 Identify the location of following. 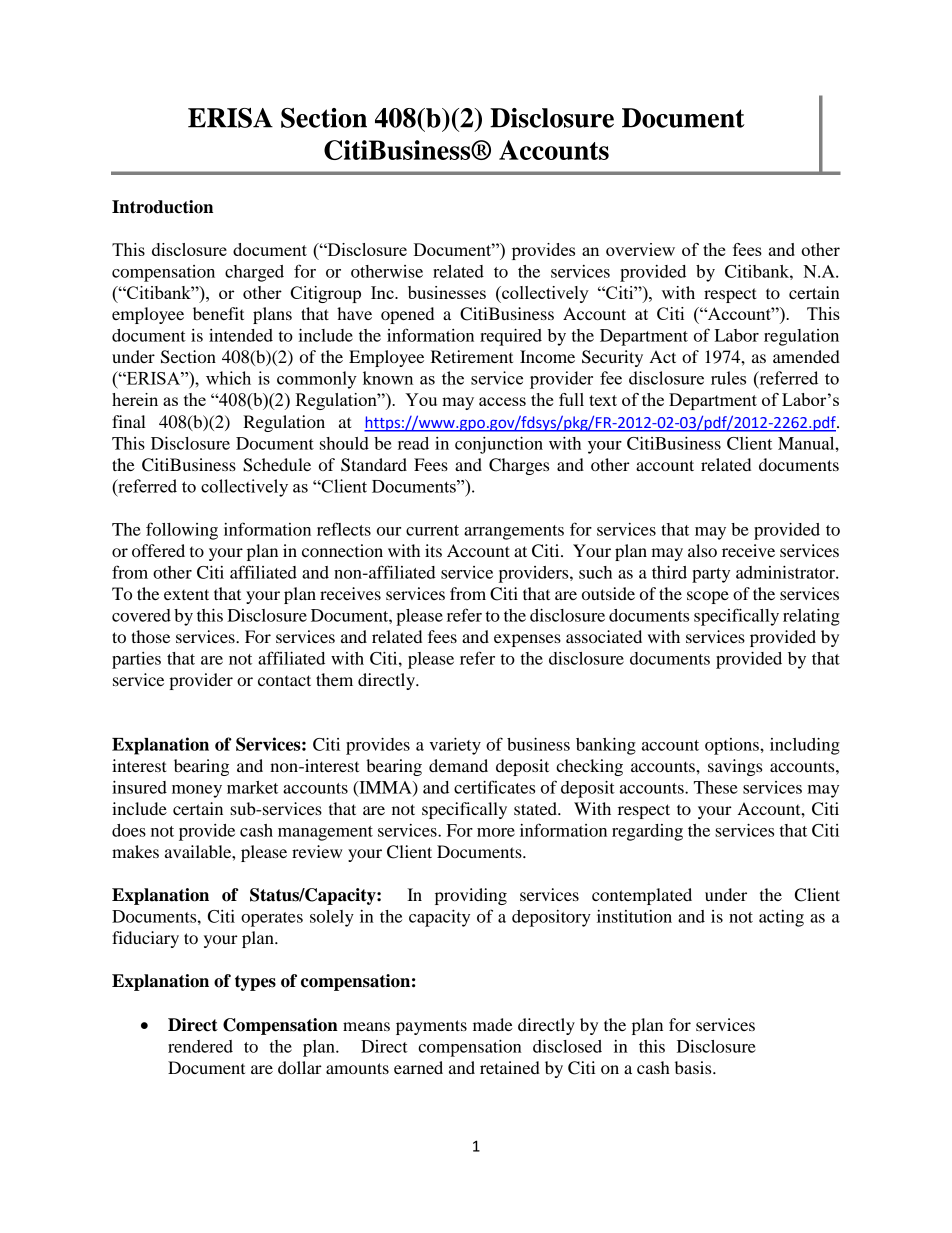
(182, 531).
